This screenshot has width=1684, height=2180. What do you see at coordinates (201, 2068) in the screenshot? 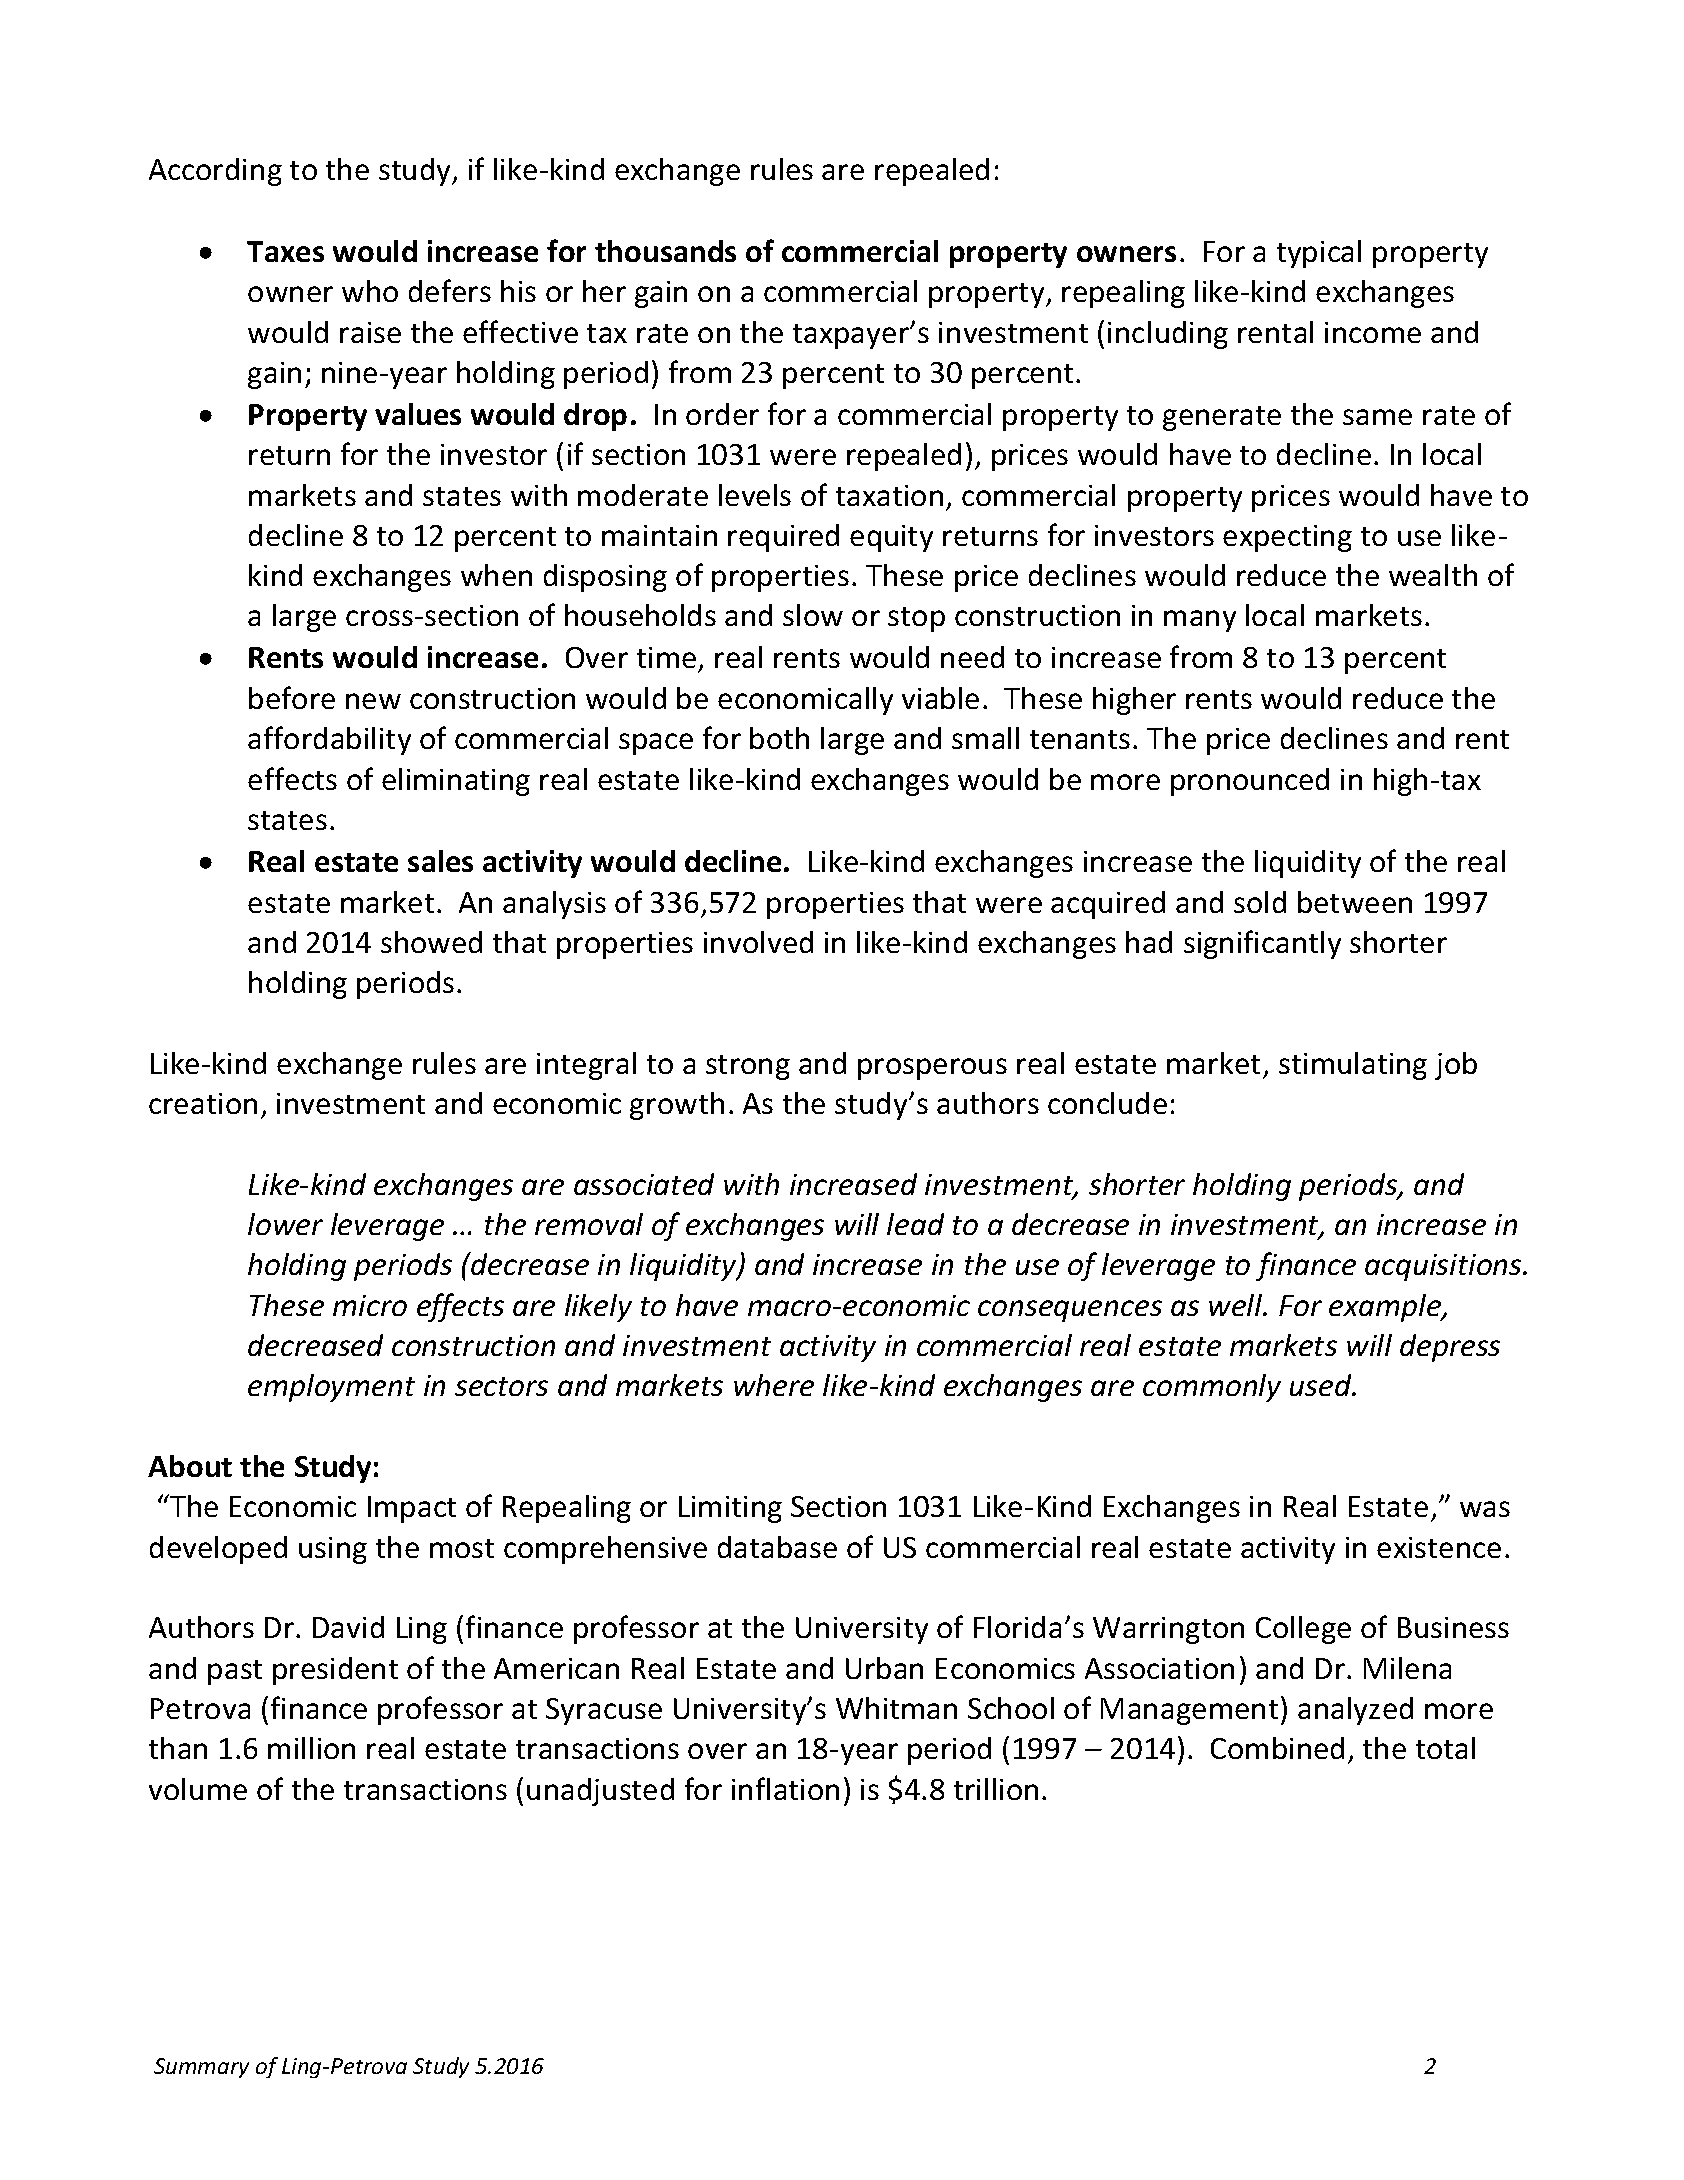
I see `Summary` at bounding box center [201, 2068].
